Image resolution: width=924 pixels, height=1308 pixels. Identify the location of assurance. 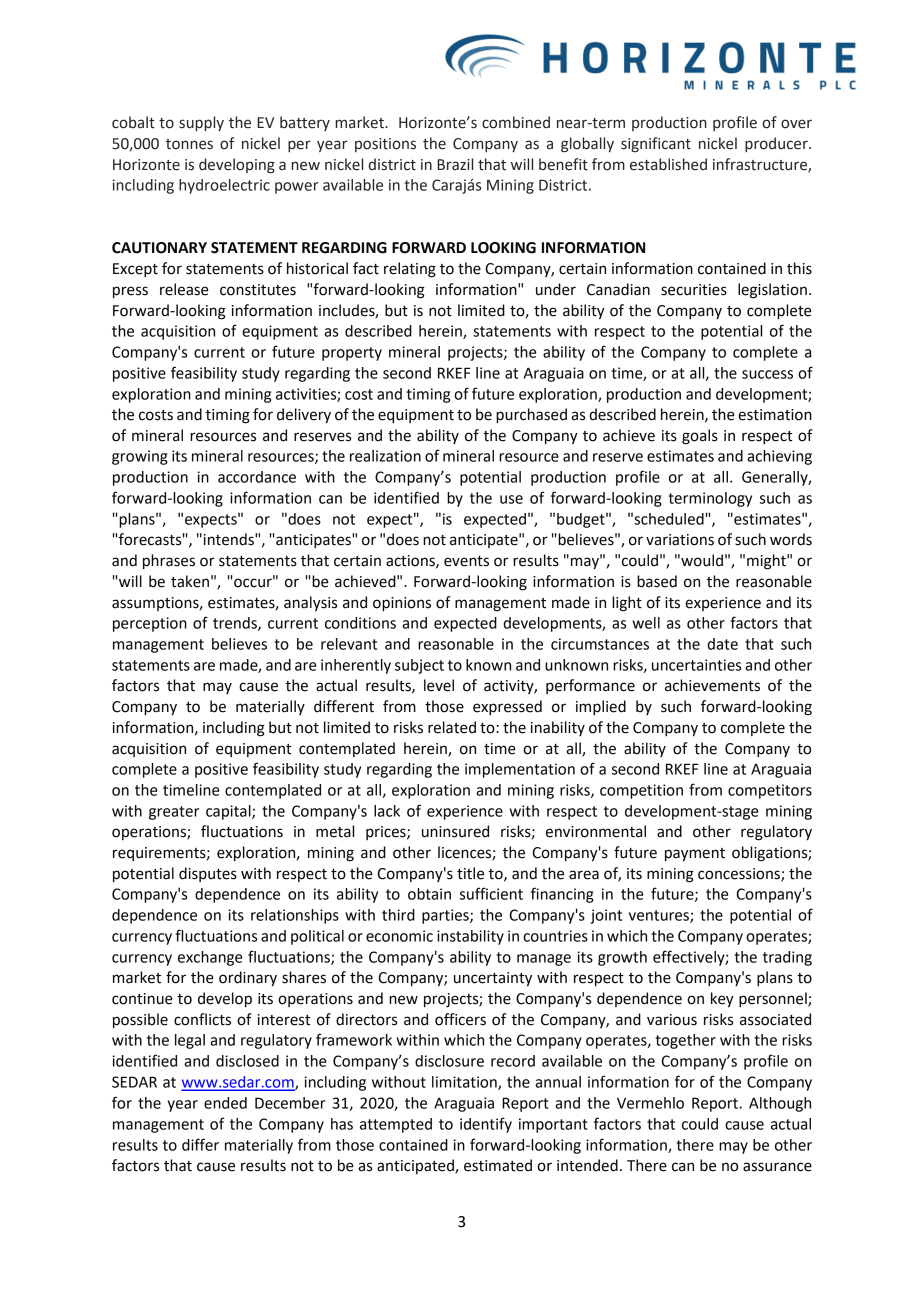
(777, 1167).
